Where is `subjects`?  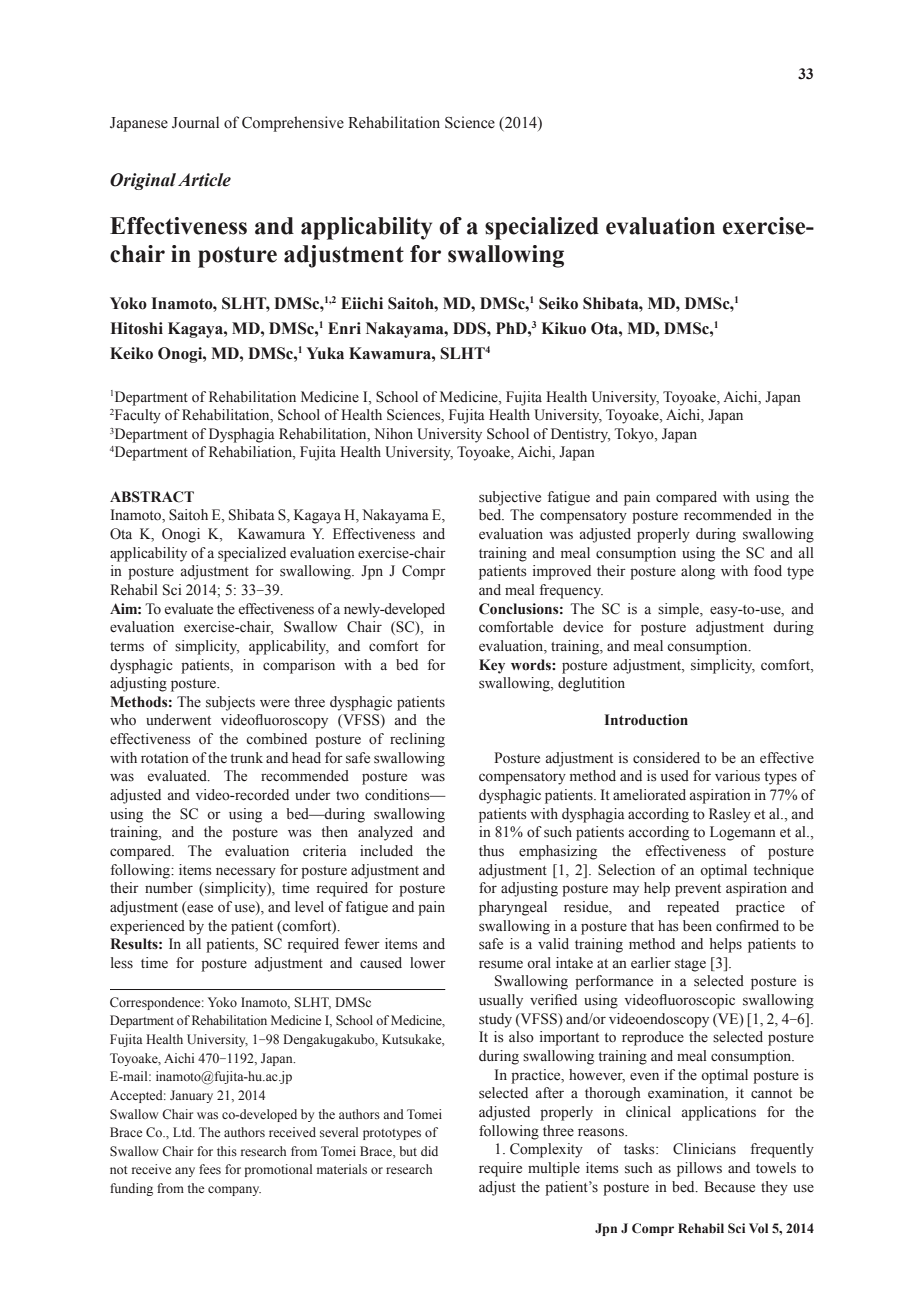 subjects is located at coordinates (230, 703).
